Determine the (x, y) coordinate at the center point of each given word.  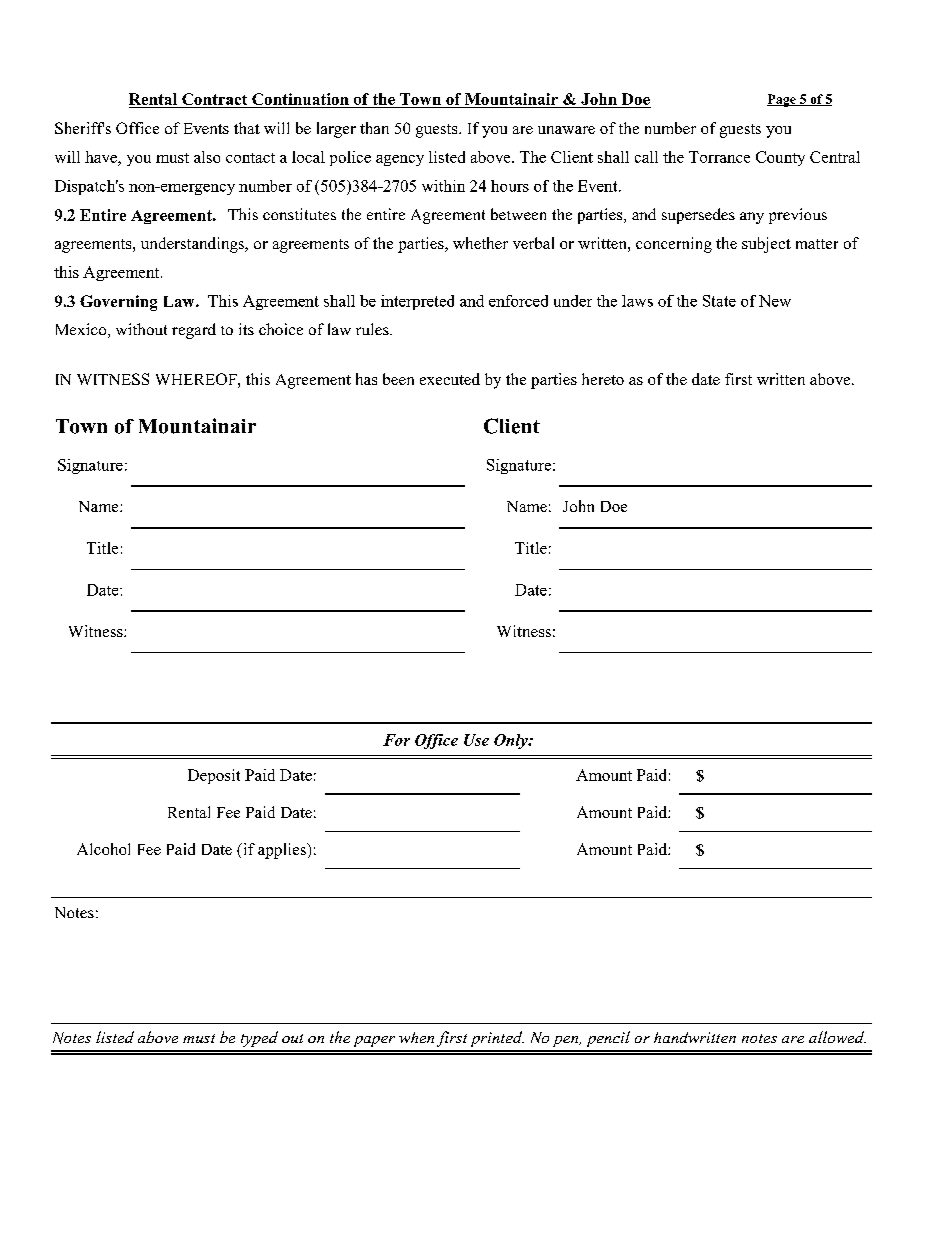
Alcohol (103, 849)
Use (476, 740)
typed (259, 1039)
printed (497, 1039)
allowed (837, 1037)
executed (450, 379)
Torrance (719, 157)
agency (400, 160)
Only (512, 741)
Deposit (214, 776)
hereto (603, 379)
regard (194, 331)
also (207, 157)
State (719, 301)
